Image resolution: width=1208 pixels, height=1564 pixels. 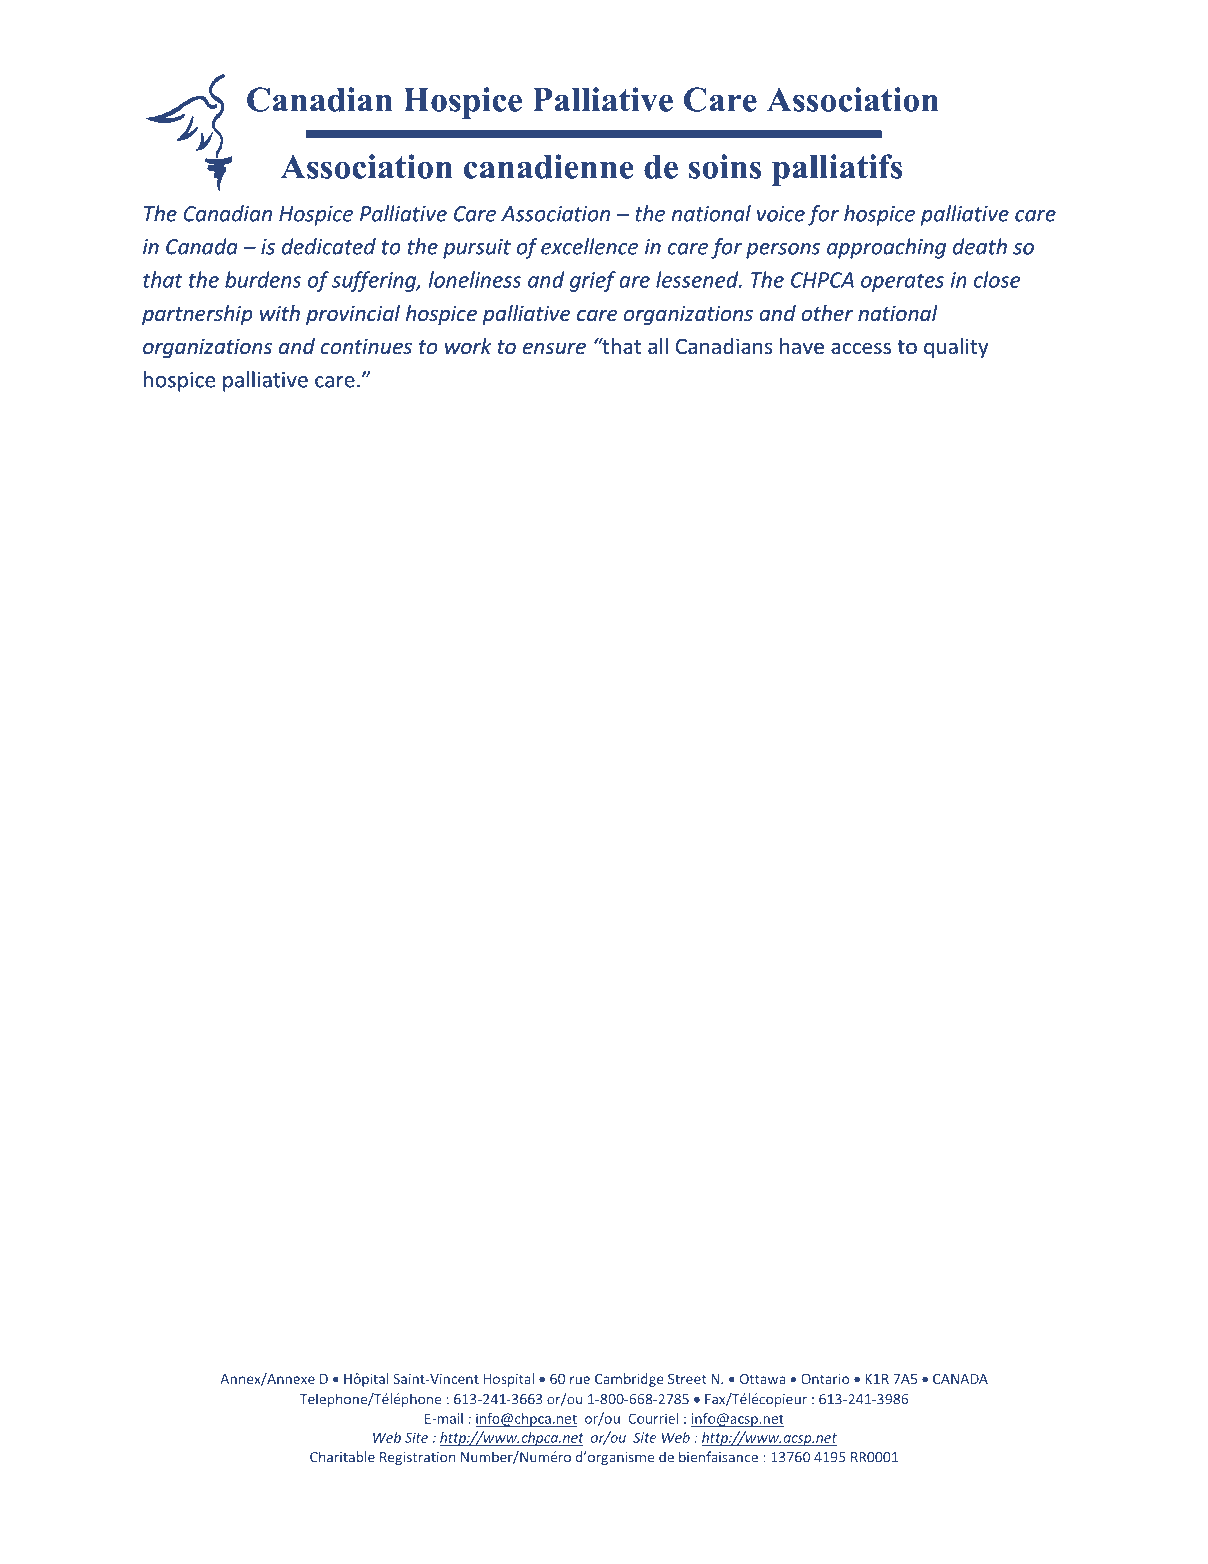 What do you see at coordinates (329, 246) in the screenshot?
I see `dedicated` at bounding box center [329, 246].
